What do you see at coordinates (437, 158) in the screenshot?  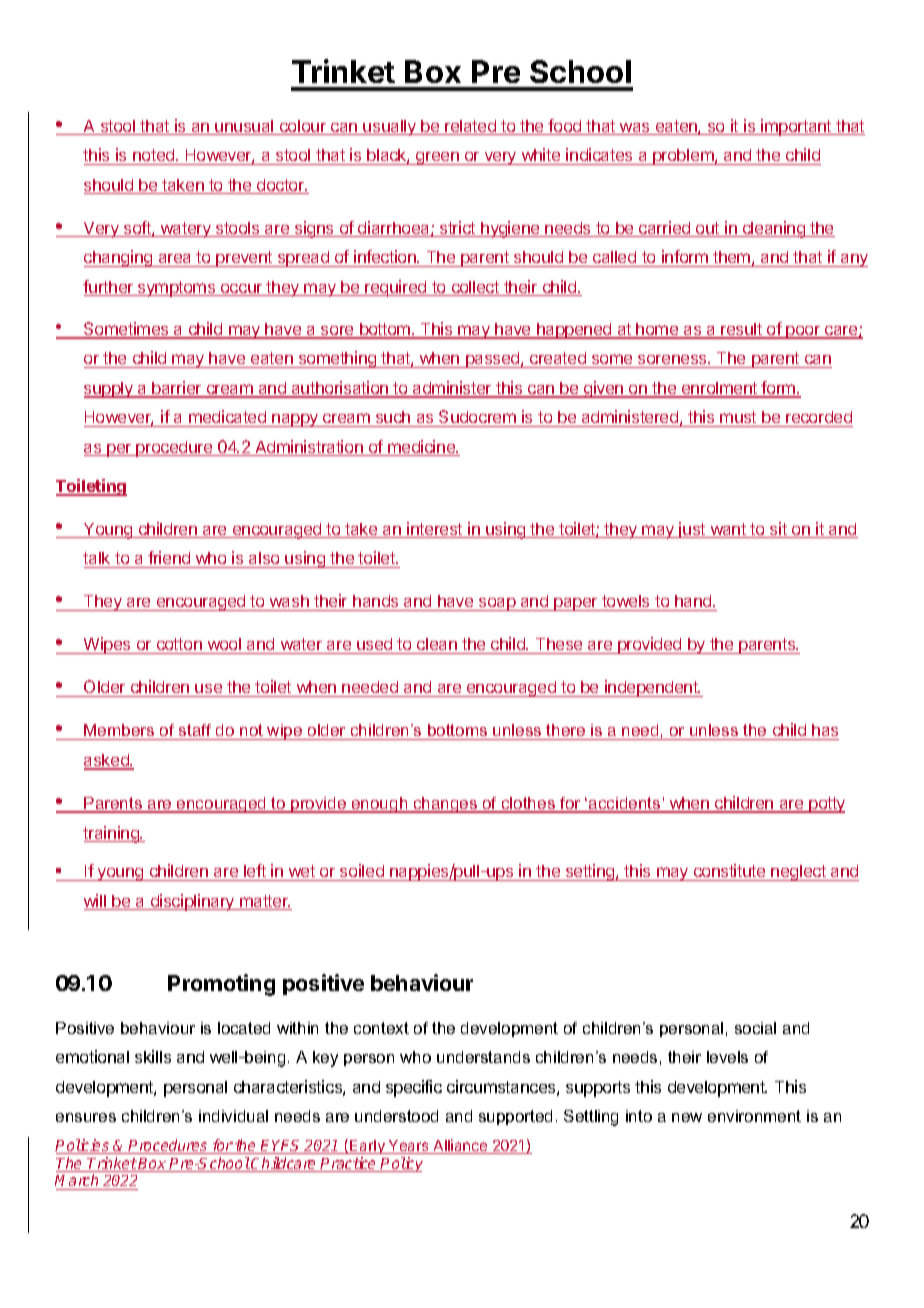 I see `green` at bounding box center [437, 158].
